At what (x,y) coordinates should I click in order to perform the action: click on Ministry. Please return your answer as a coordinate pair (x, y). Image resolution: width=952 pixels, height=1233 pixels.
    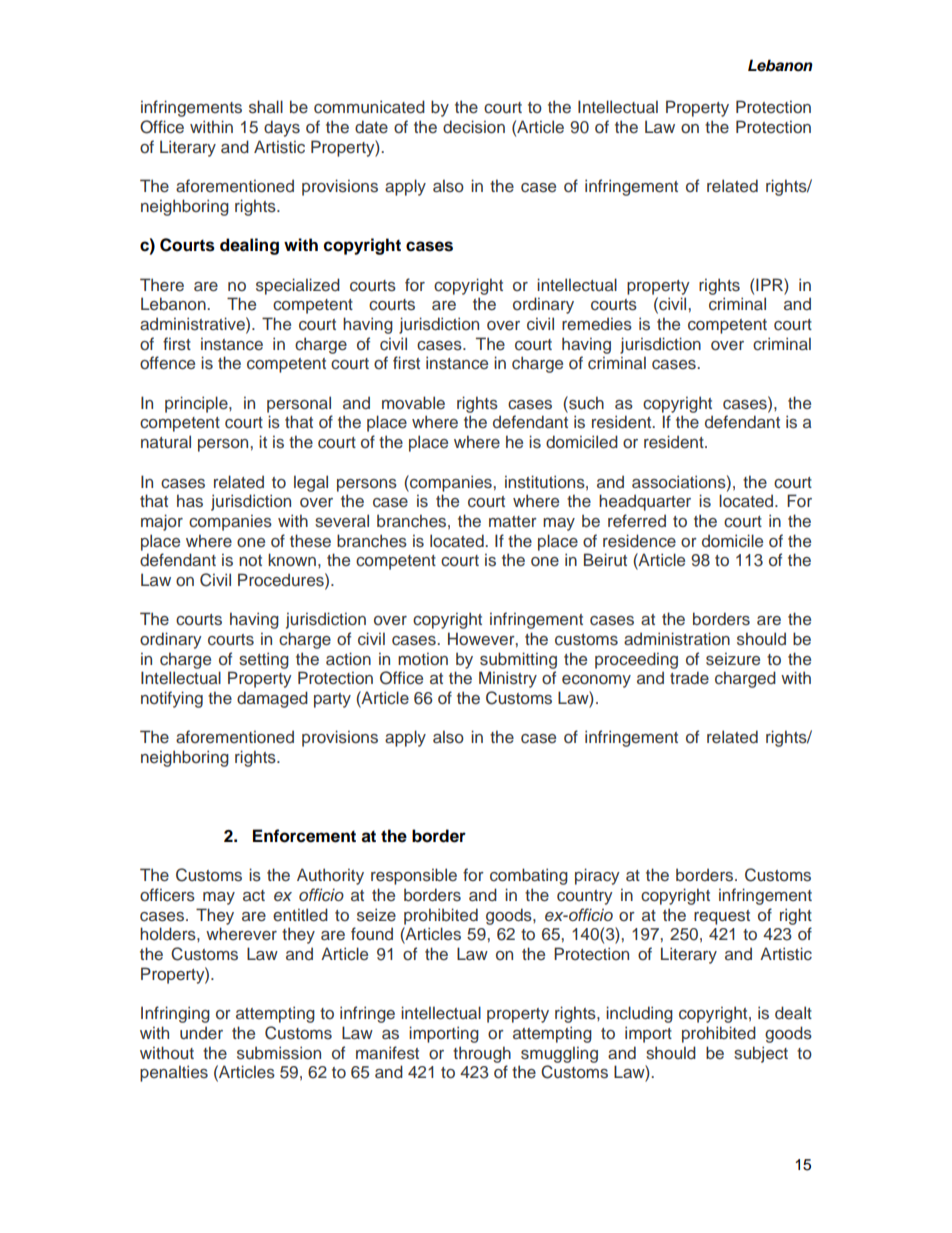
    Looking at the image, I should click on (508, 679).
